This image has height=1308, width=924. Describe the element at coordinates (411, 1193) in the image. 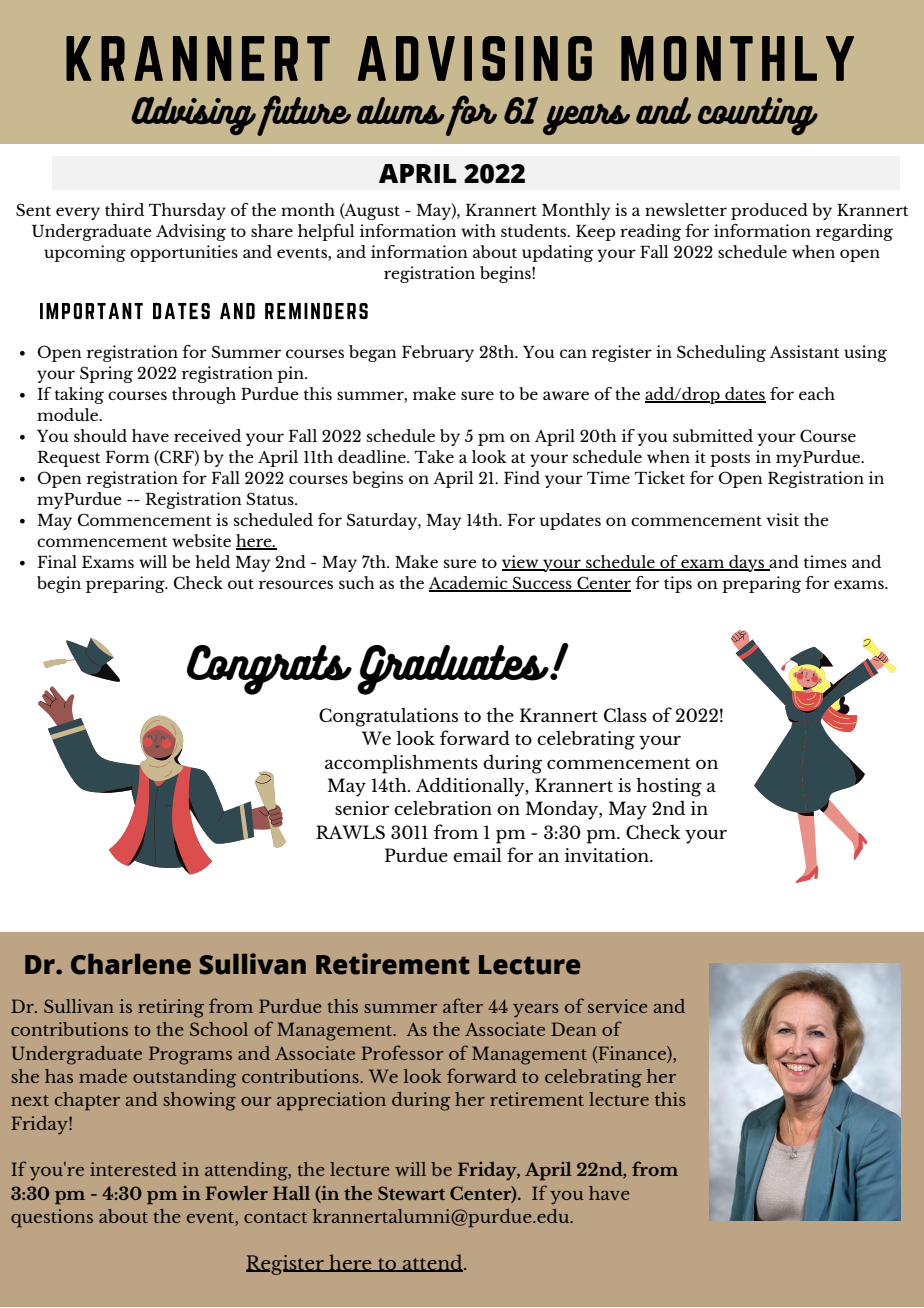

I see `Stewart` at that location.
